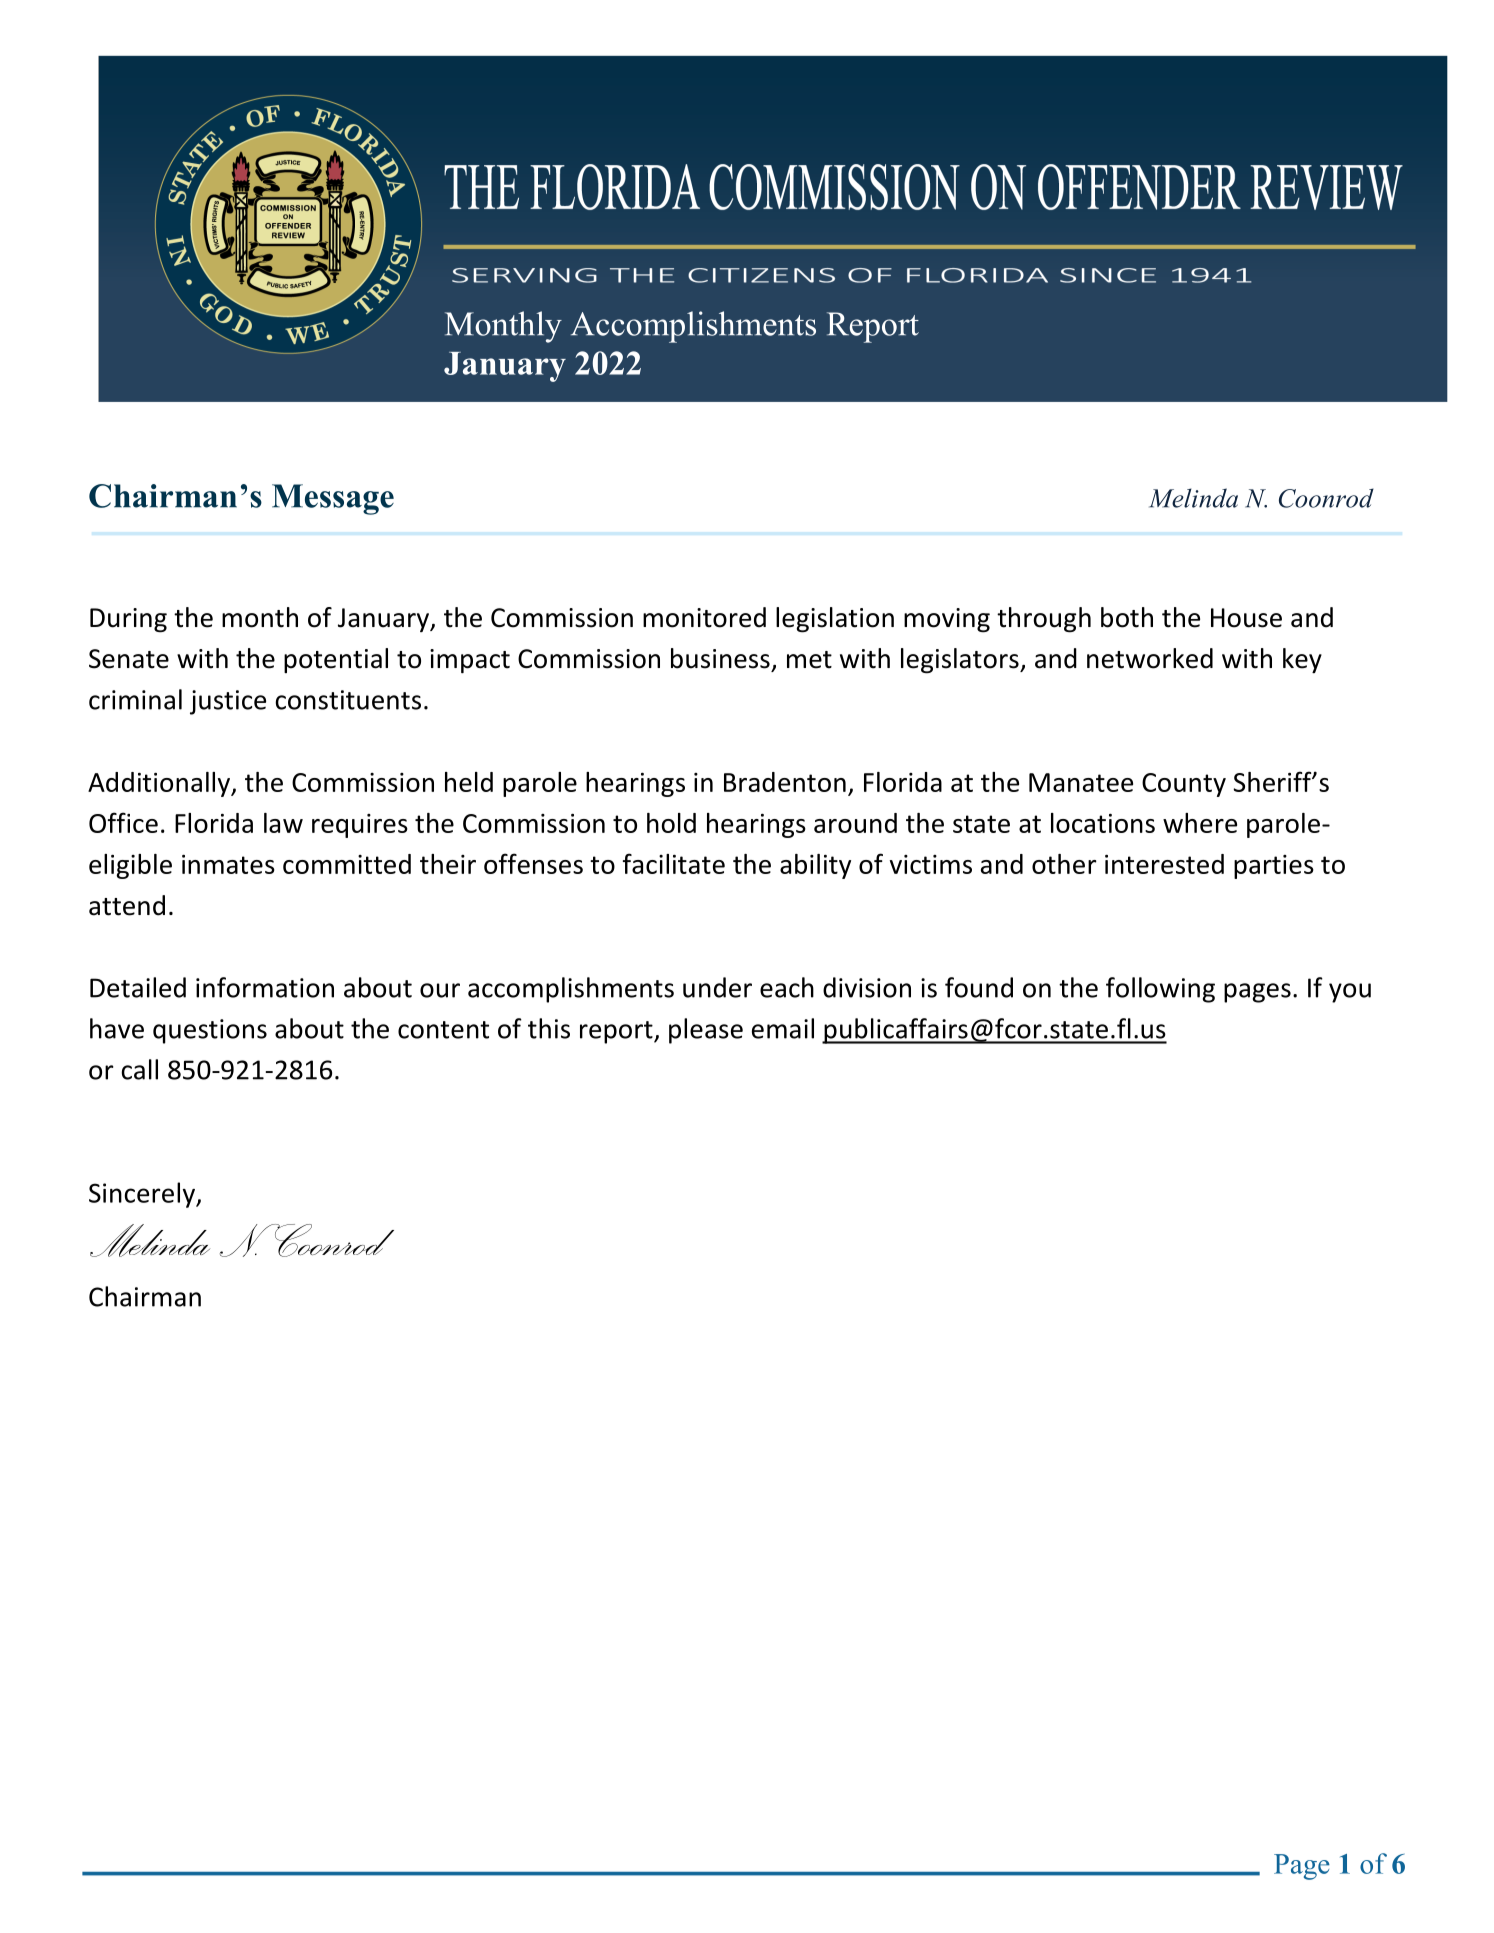 Image resolution: width=1494 pixels, height=1933 pixels. Describe the element at coordinates (228, 702) in the screenshot. I see `justice` at that location.
